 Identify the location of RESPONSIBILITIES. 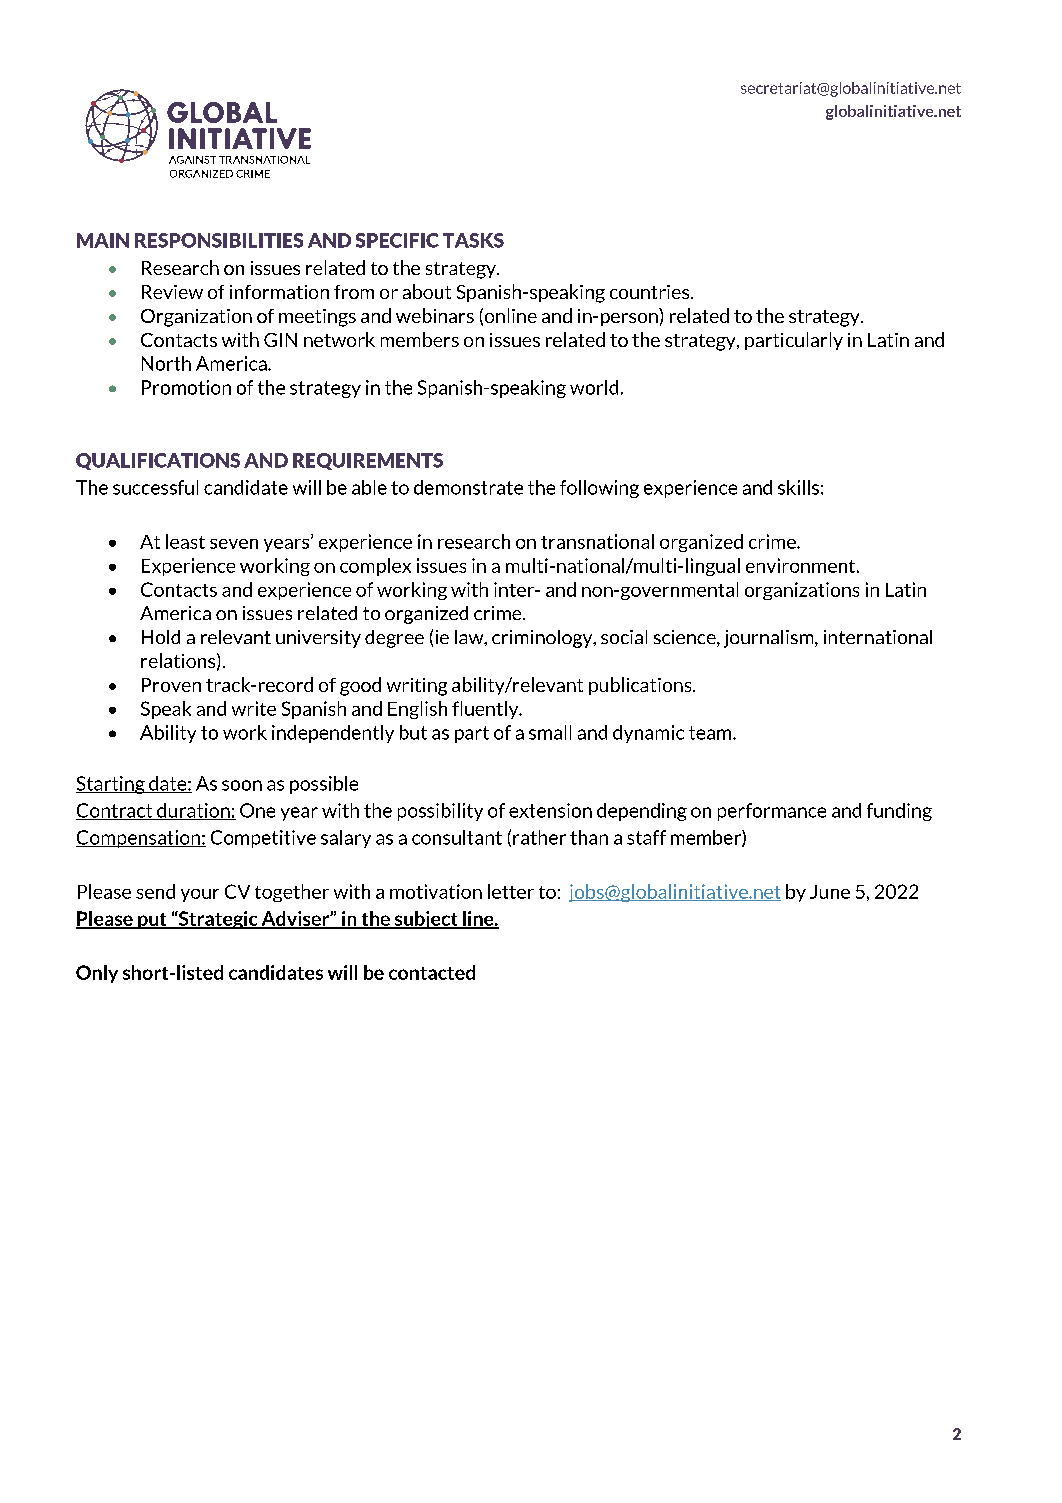
(219, 240).
